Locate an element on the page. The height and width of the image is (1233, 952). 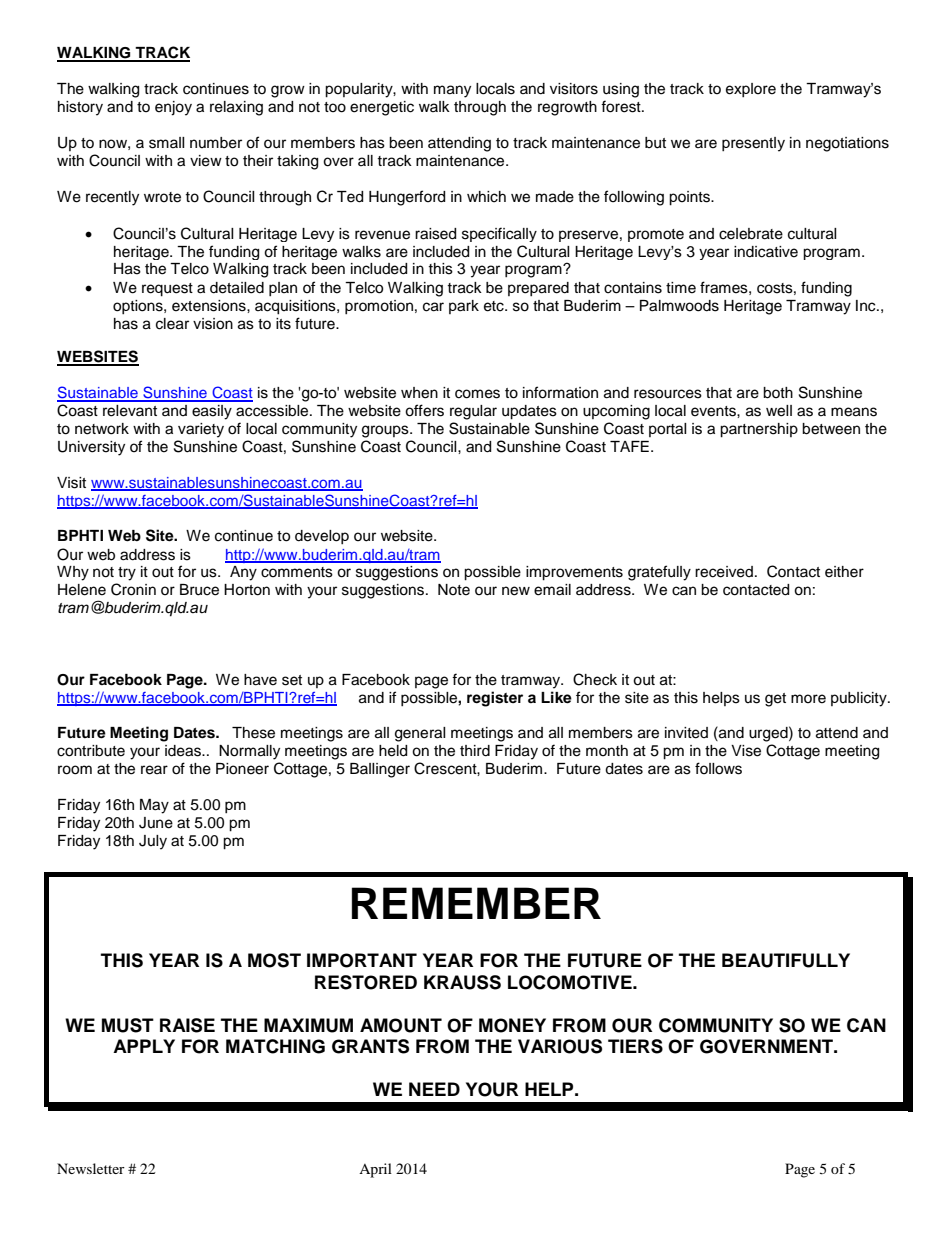
May is located at coordinates (154, 806).
